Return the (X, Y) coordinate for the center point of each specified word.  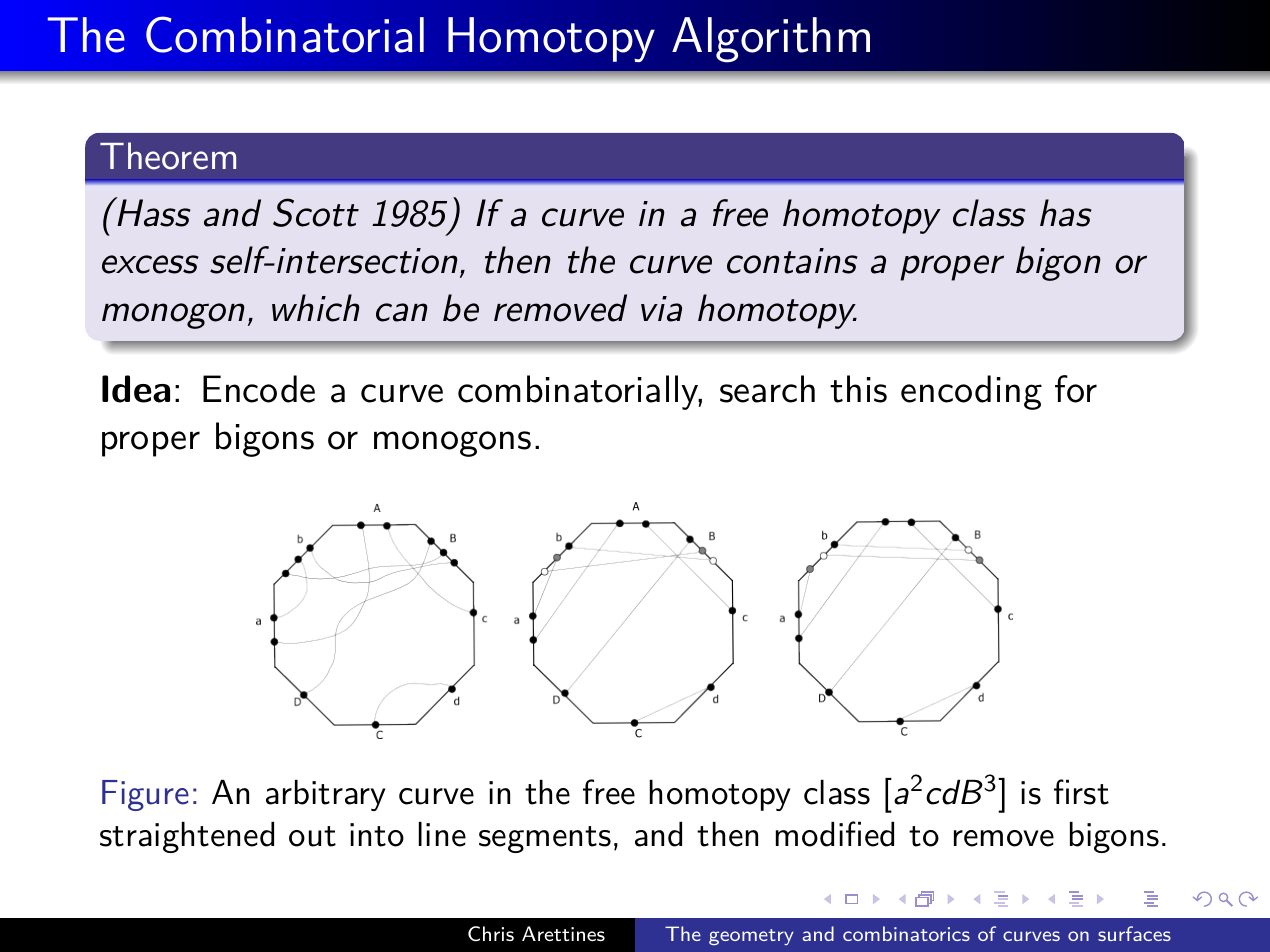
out (312, 836)
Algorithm (771, 40)
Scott (316, 212)
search (767, 389)
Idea (136, 389)
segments (545, 839)
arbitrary (326, 795)
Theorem (168, 156)
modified (835, 834)
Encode (259, 389)
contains (792, 261)
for (1076, 389)
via (661, 309)
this (858, 389)
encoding (971, 392)
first (1081, 792)
